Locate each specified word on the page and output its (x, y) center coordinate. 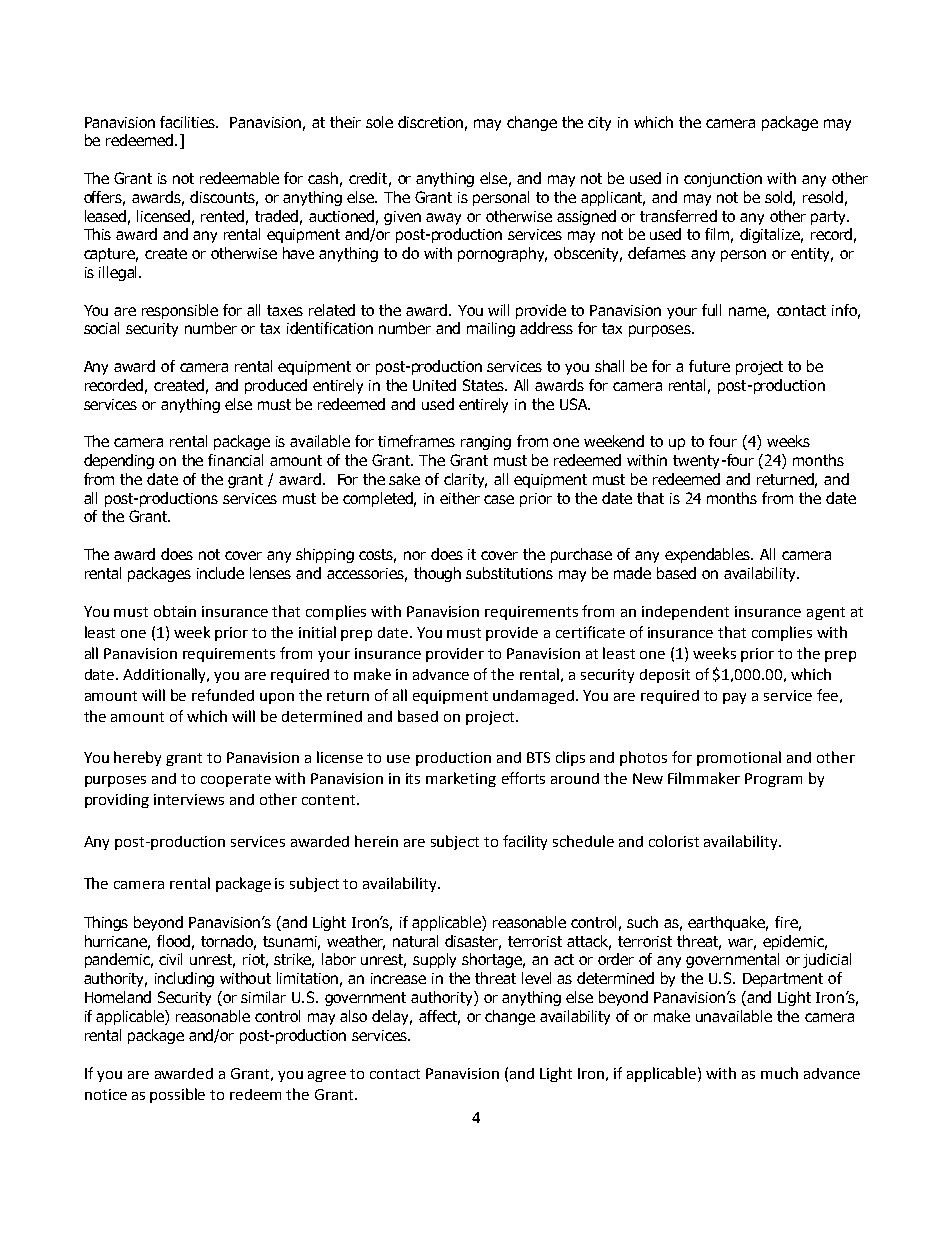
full (711, 310)
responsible (180, 311)
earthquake (728, 923)
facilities (189, 122)
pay (734, 698)
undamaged (535, 697)
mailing (491, 329)
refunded (223, 695)
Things (106, 923)
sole (379, 122)
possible (177, 1095)
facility (525, 842)
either (460, 498)
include (220, 573)
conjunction (723, 180)
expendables (709, 555)
